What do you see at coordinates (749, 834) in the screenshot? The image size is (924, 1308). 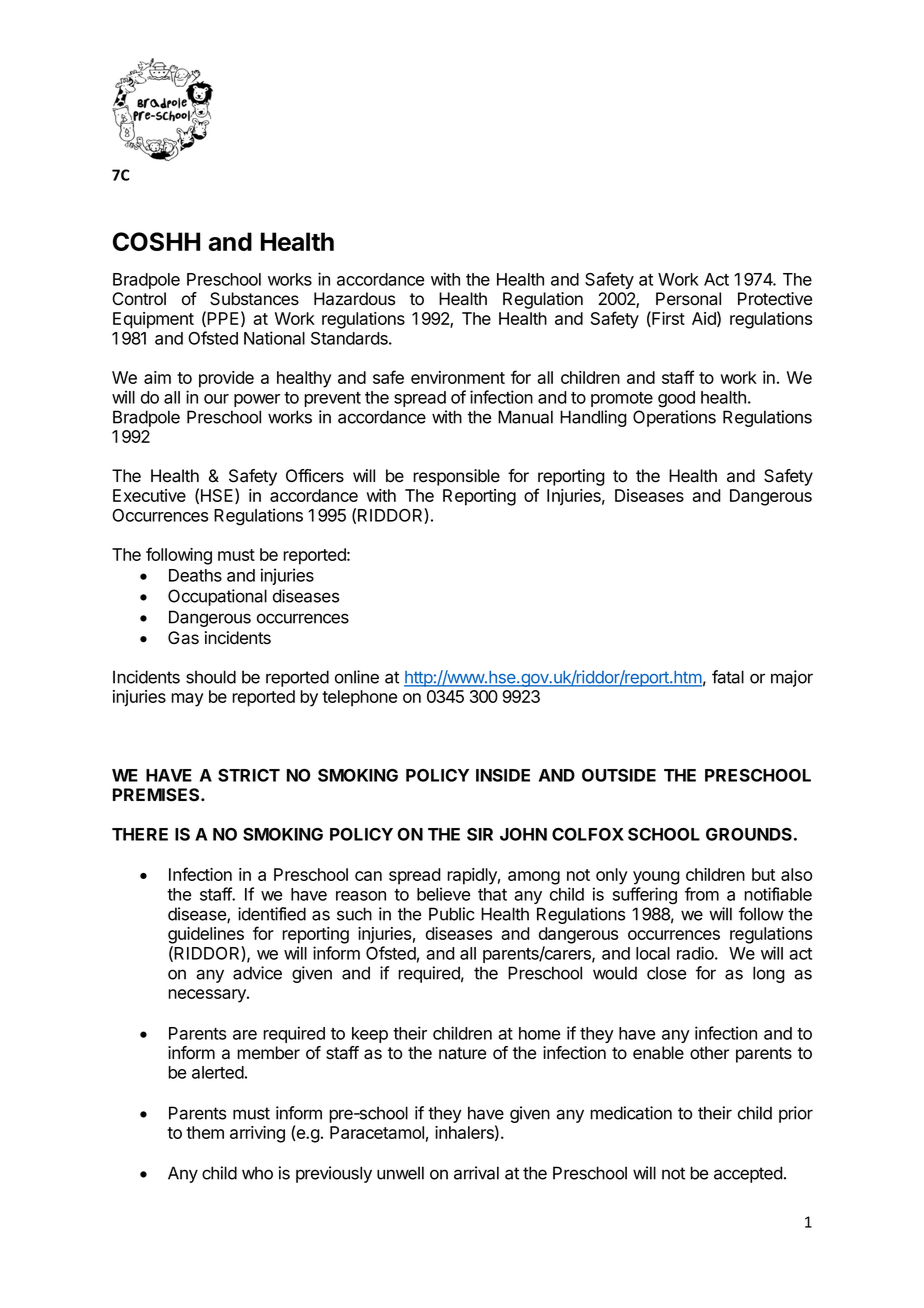 I see `GROUNDS` at bounding box center [749, 834].
